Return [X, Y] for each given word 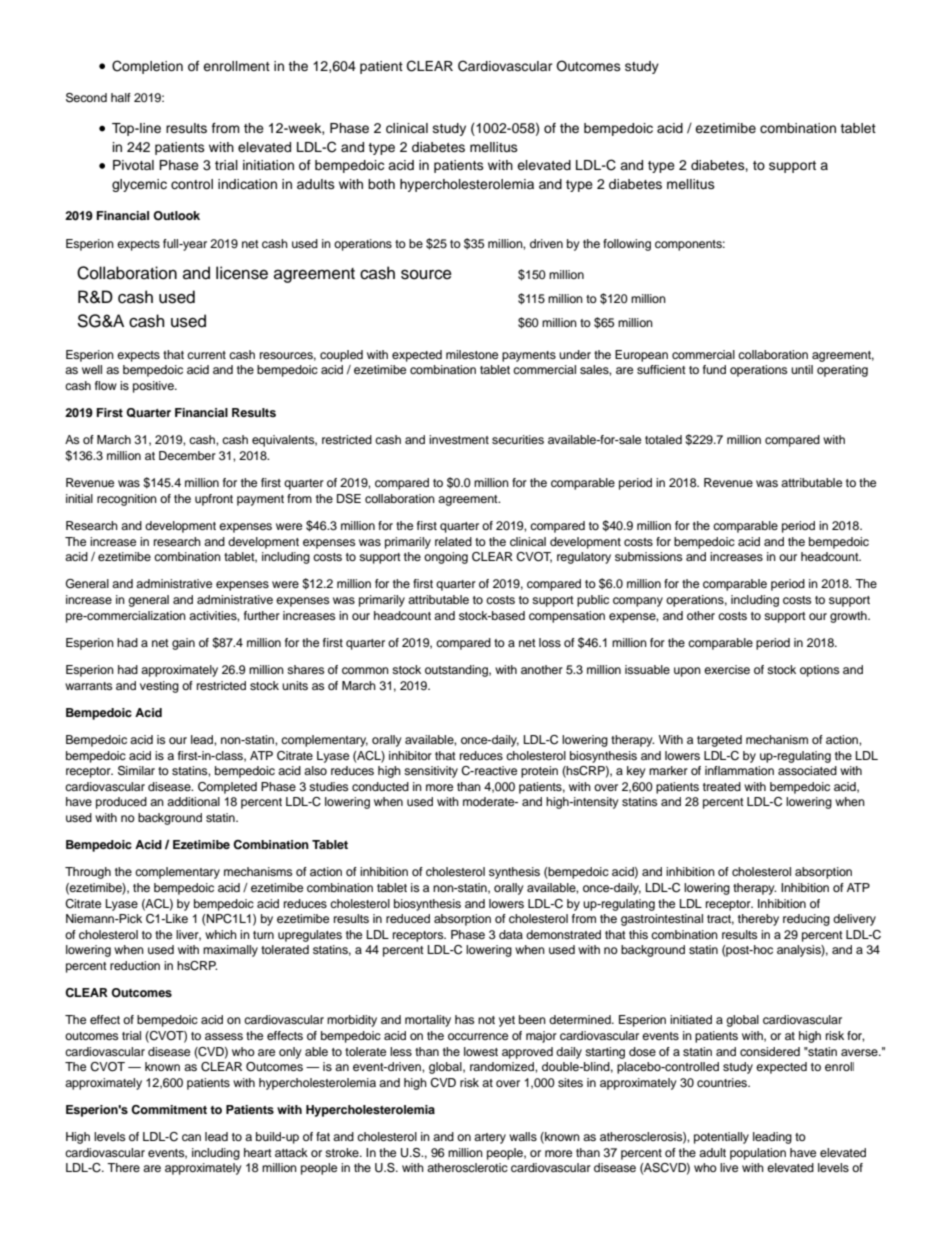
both [381, 184]
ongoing [446, 558]
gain [183, 644]
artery [490, 1138]
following [627, 245]
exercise [727, 669]
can [191, 1137]
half [121, 97]
